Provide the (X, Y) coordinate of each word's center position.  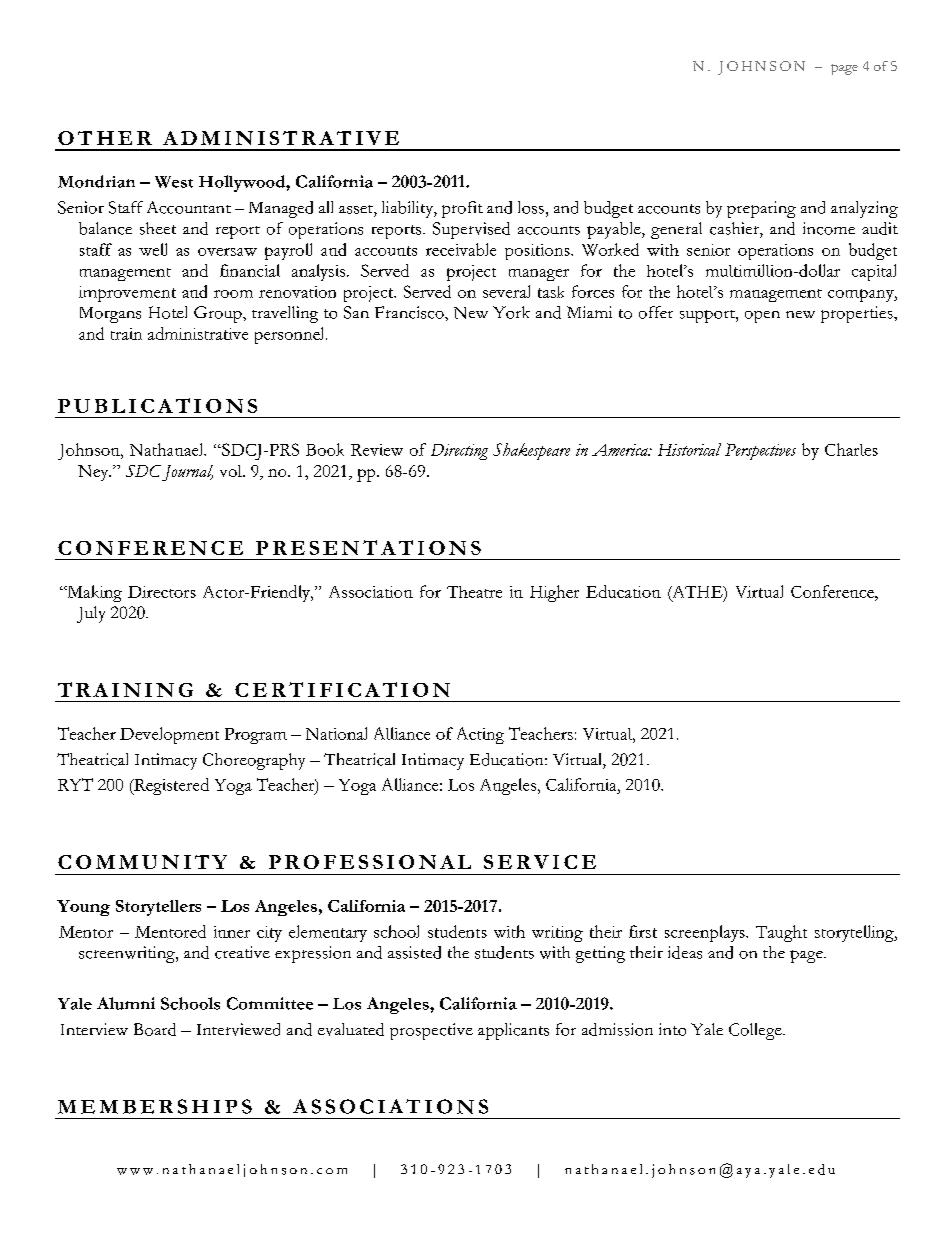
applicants (513, 1031)
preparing (761, 209)
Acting (480, 735)
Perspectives (760, 451)
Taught (781, 933)
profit (462, 209)
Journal (187, 473)
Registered (170, 786)
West (174, 182)
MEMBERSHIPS (155, 1106)
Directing (459, 452)
